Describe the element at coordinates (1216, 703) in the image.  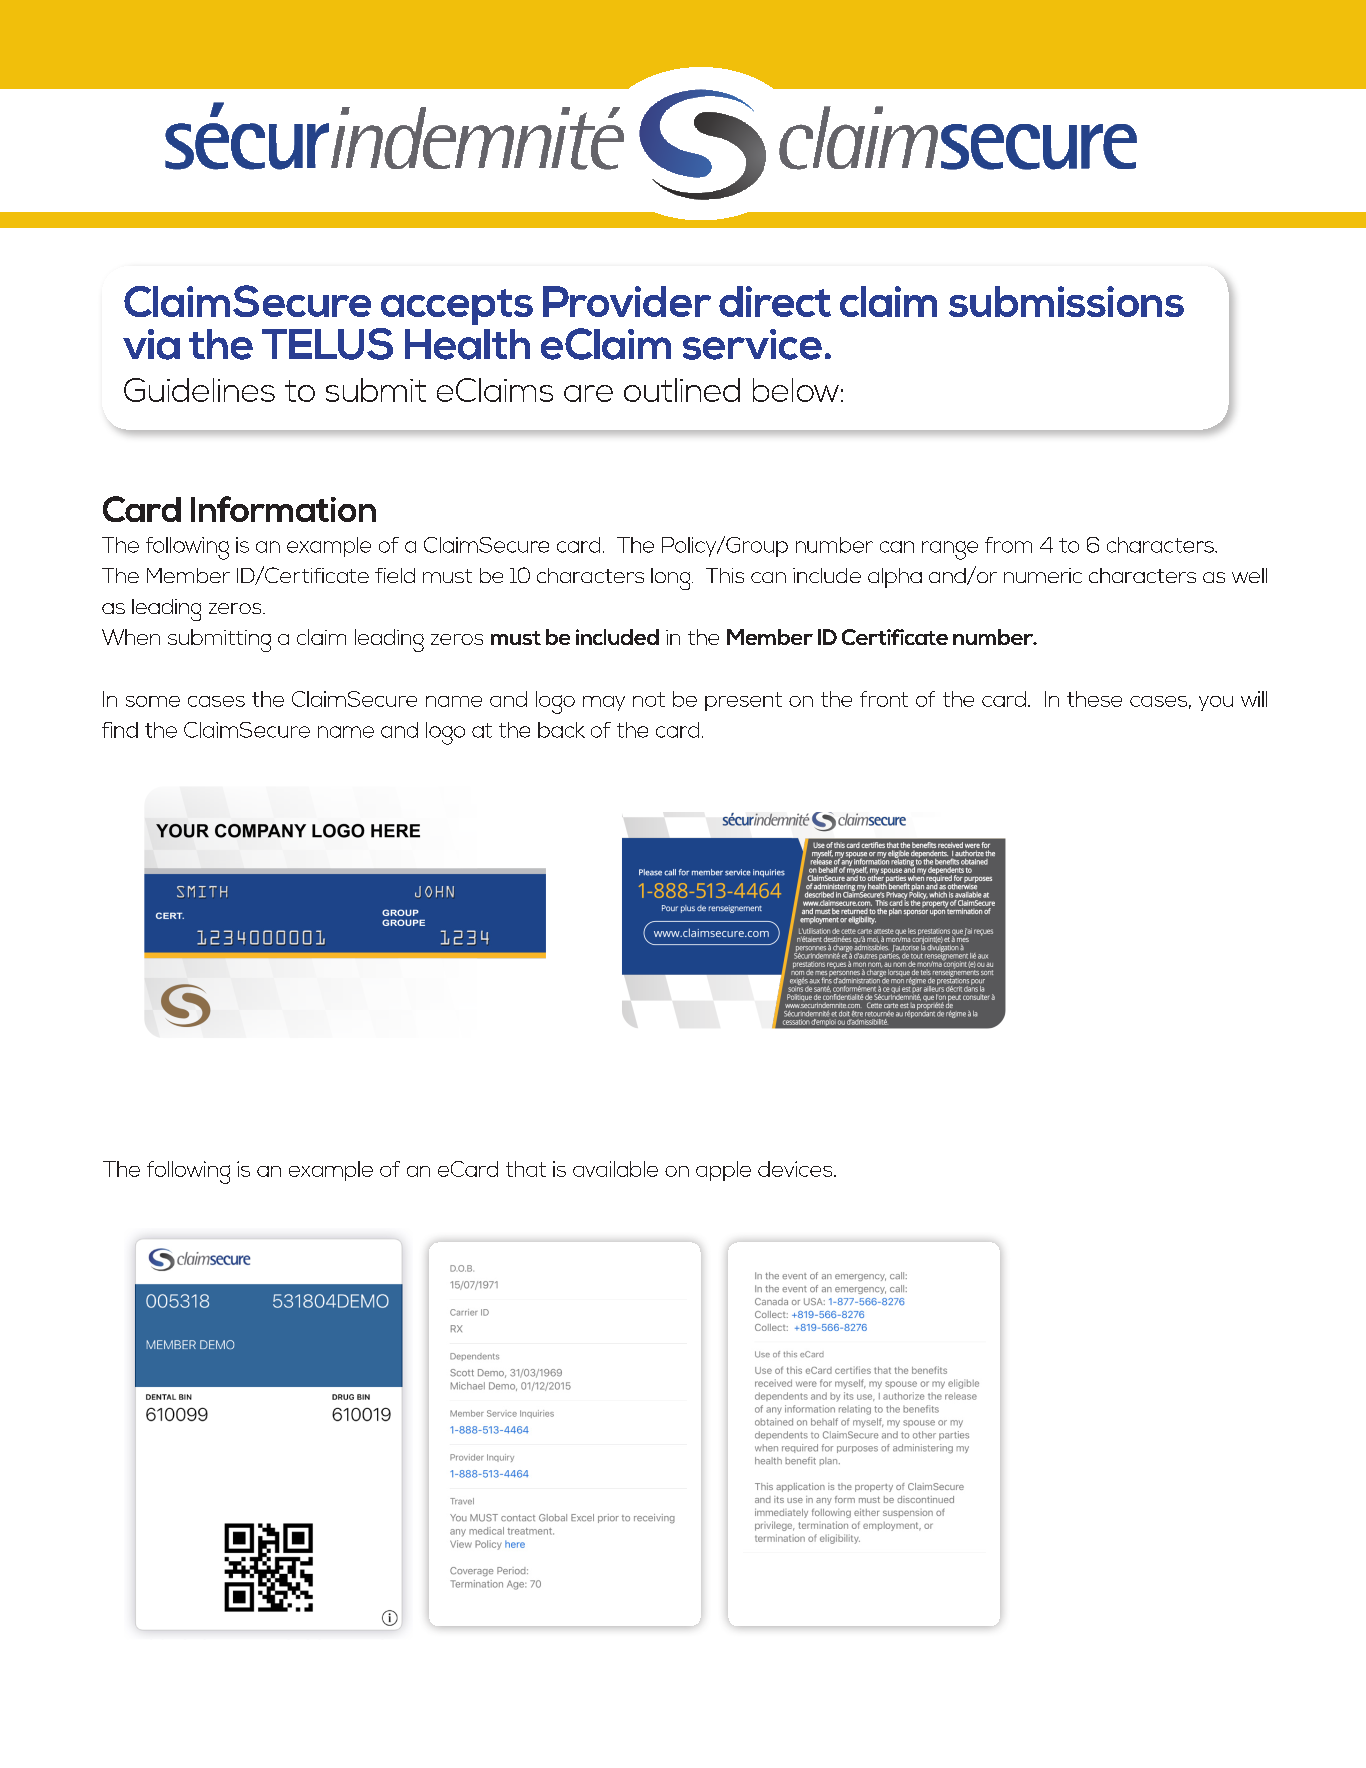
I see `you` at that location.
